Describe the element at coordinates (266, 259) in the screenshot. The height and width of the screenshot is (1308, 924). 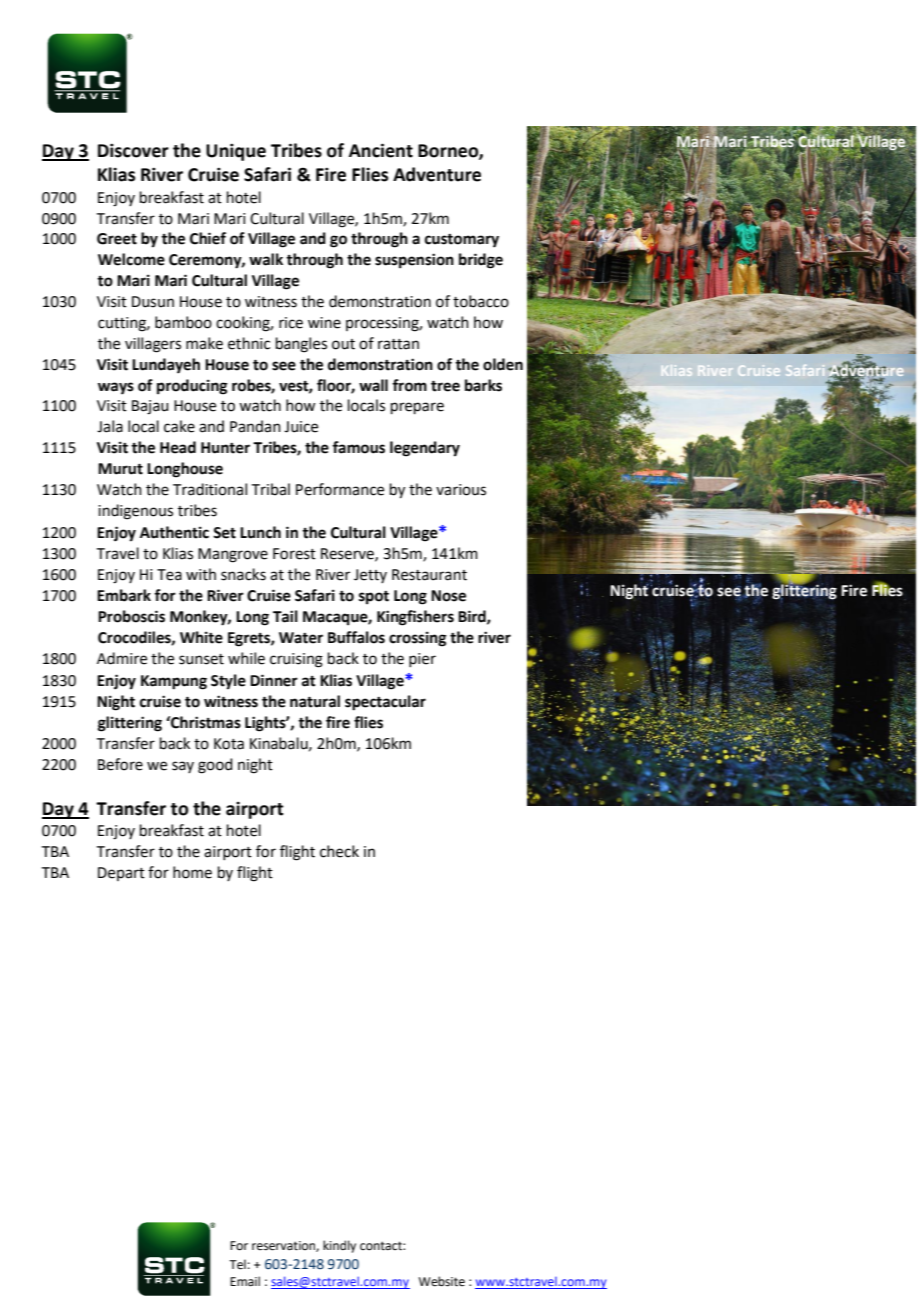
I see `walk` at that location.
